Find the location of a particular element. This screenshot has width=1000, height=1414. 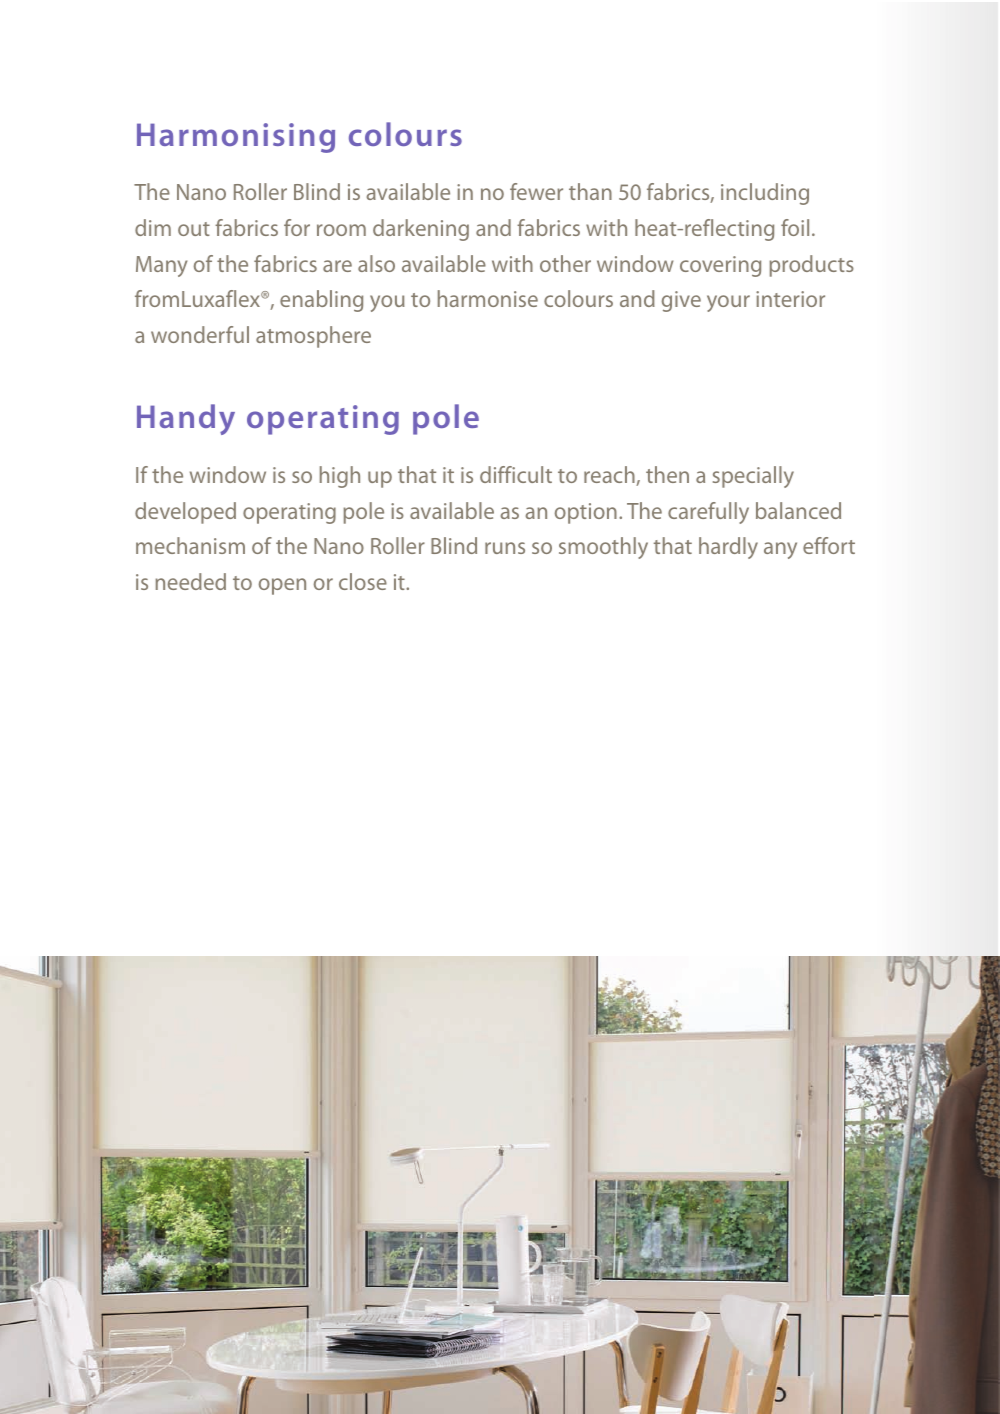

close is located at coordinates (363, 581).
